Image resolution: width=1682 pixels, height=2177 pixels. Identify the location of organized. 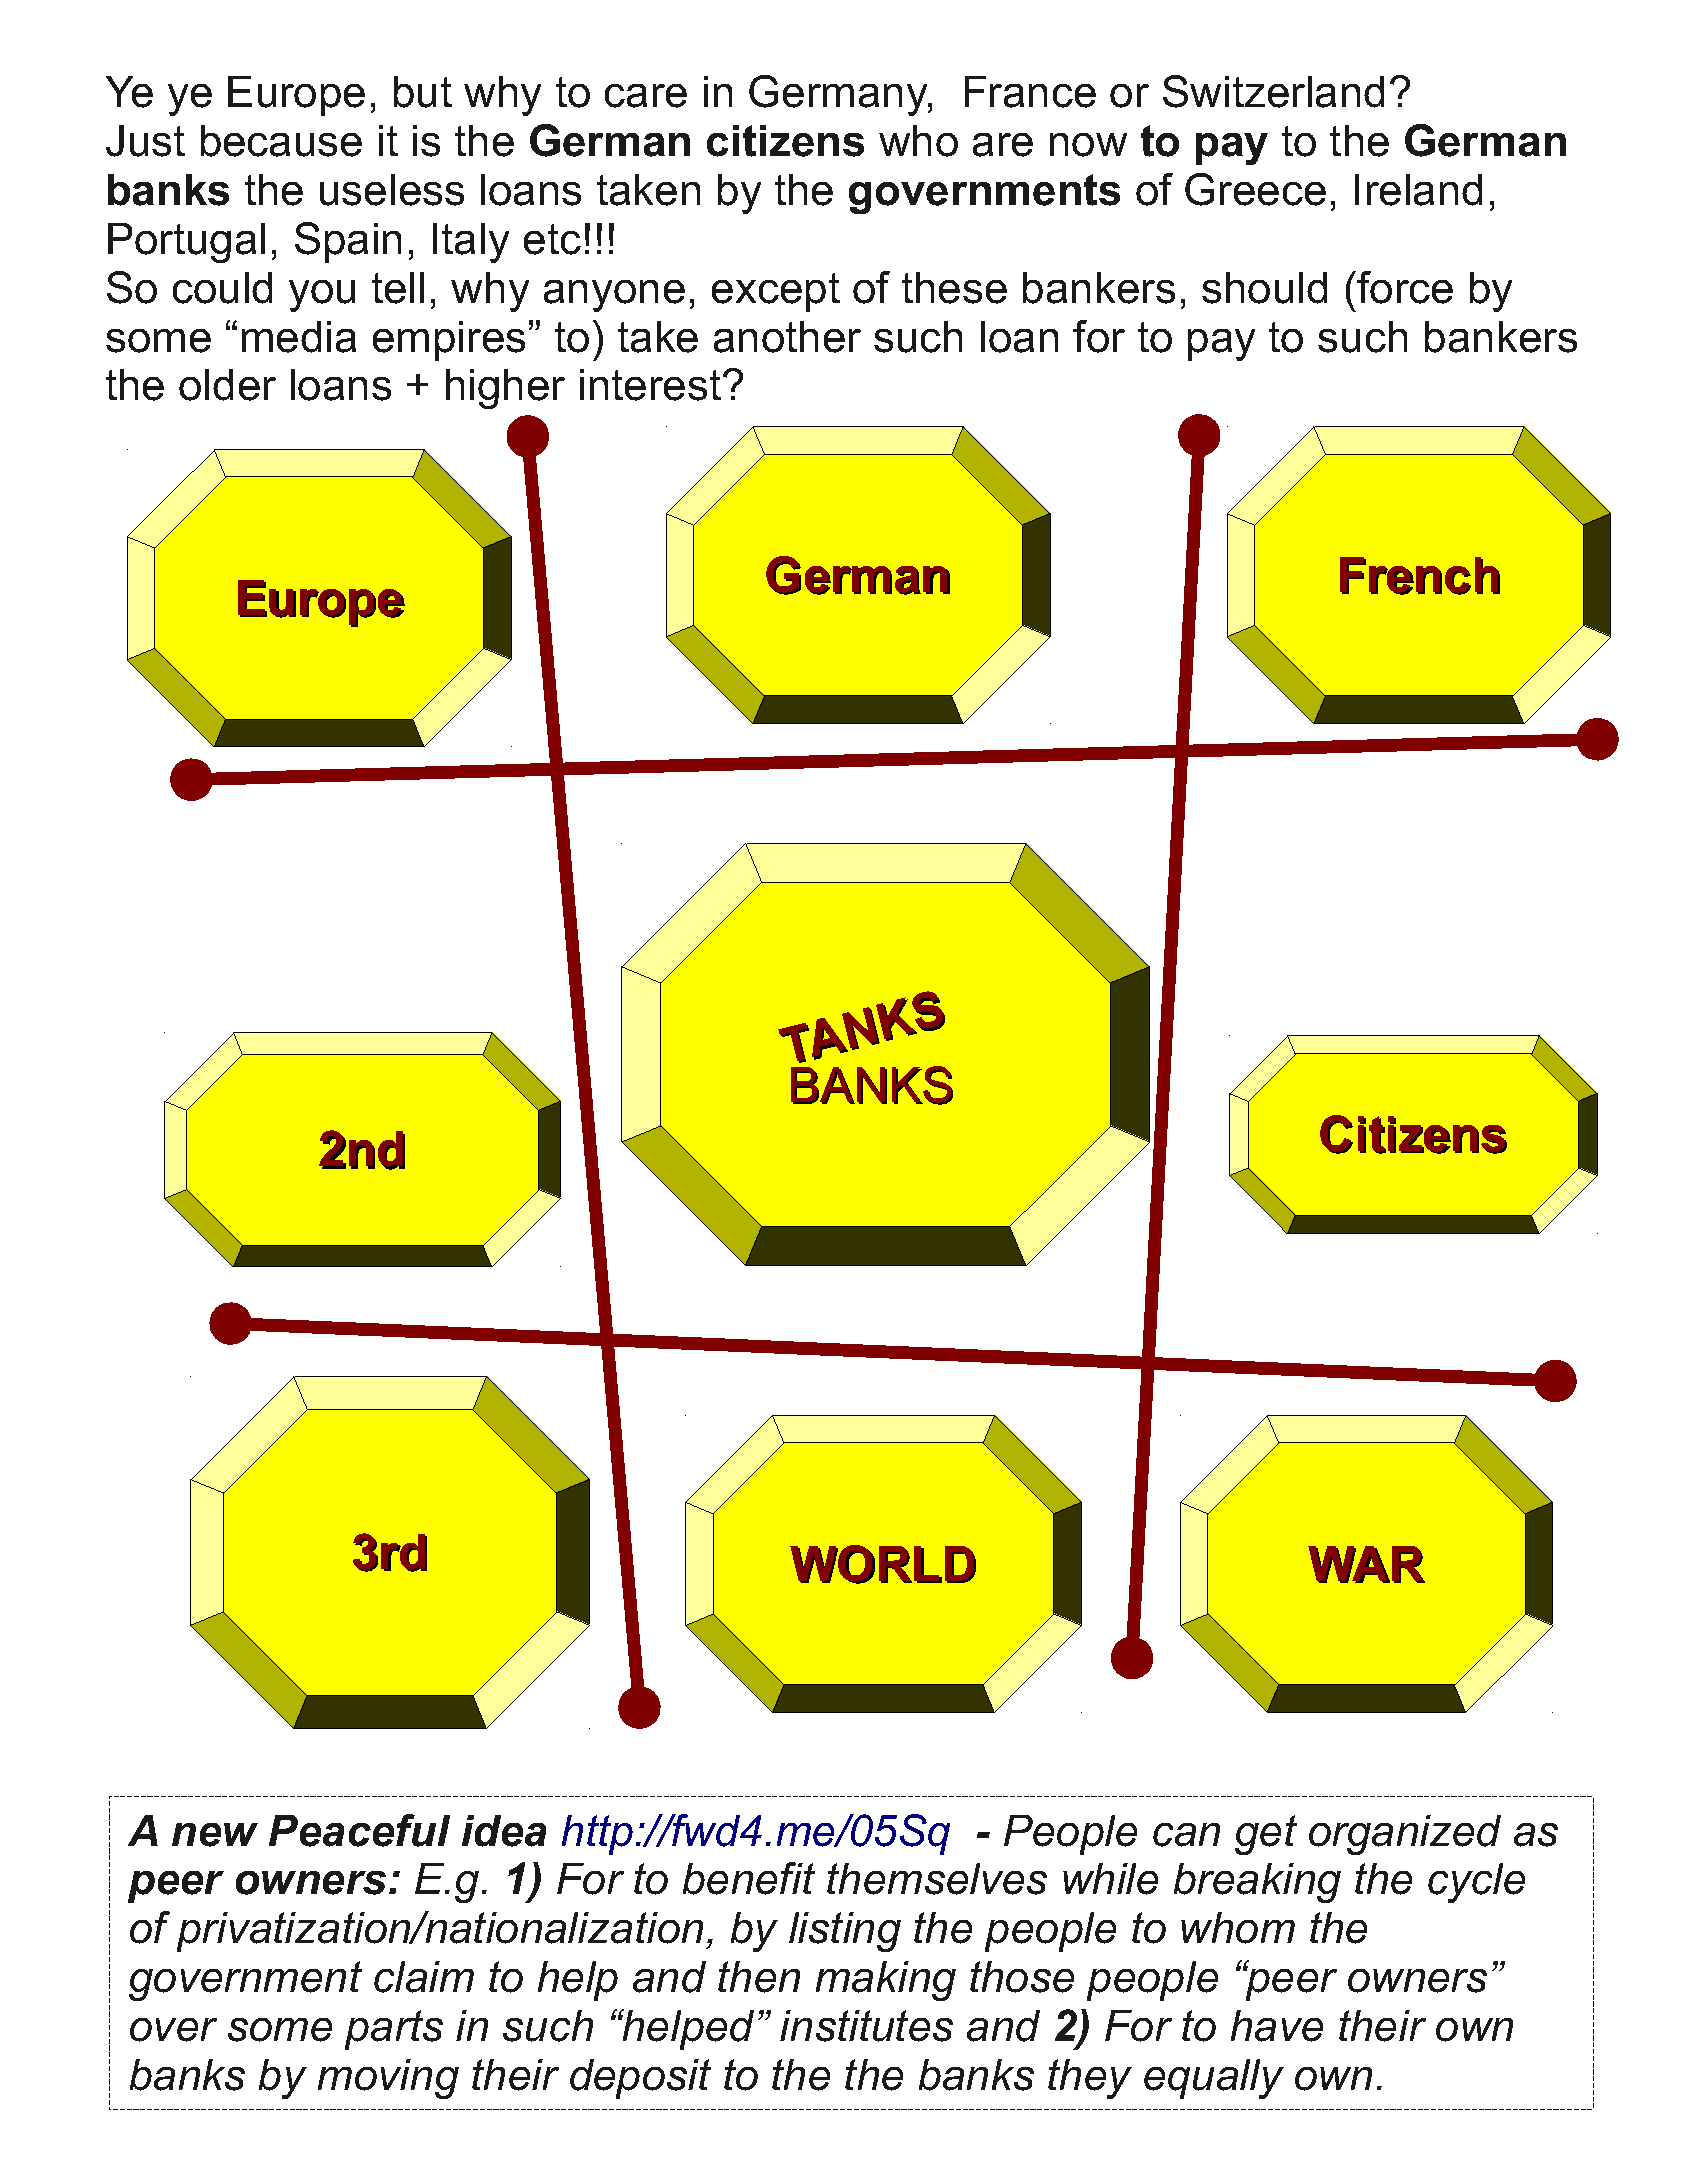
(1405, 1835).
